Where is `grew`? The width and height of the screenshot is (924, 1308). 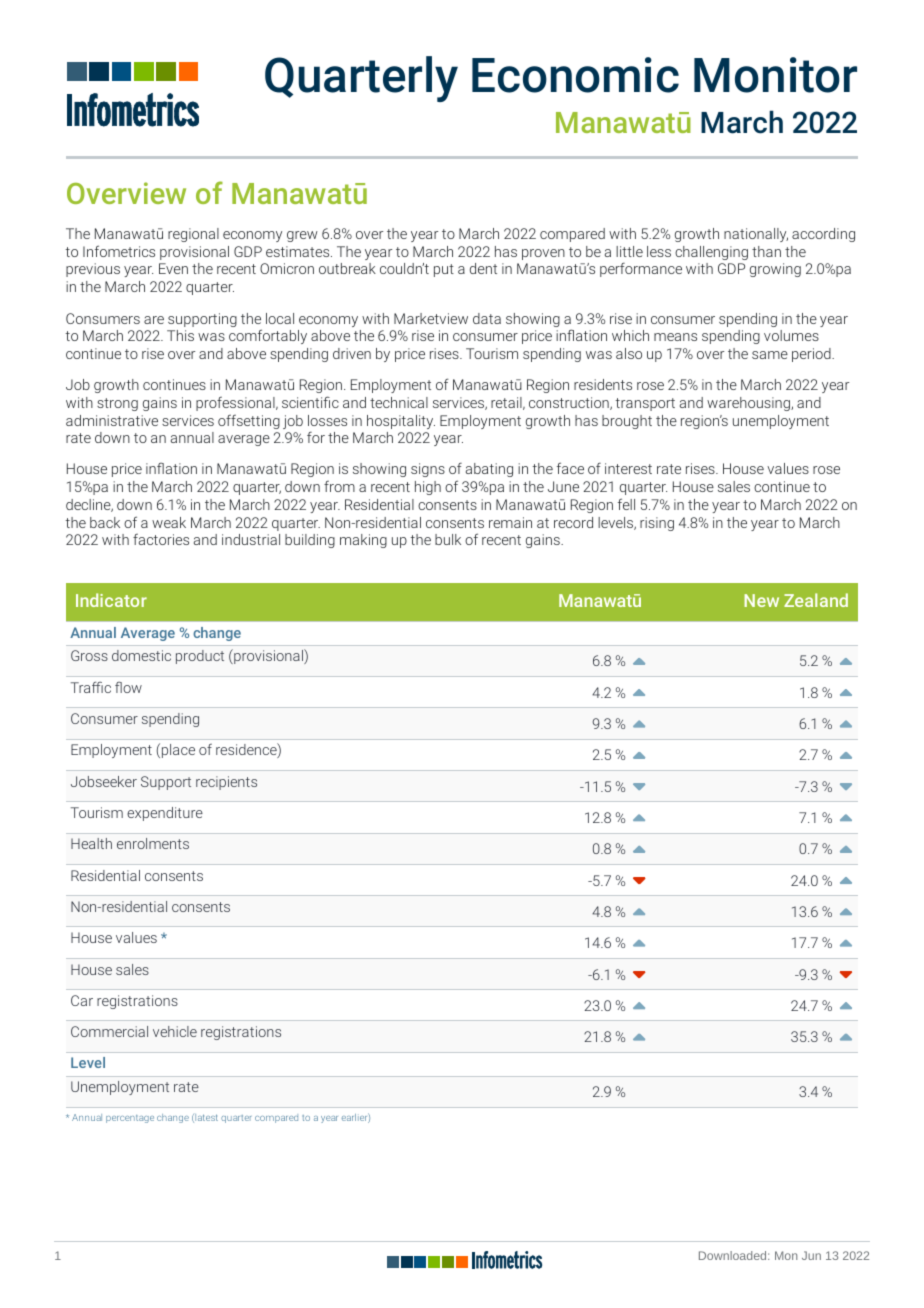 grew is located at coordinates (302, 236).
